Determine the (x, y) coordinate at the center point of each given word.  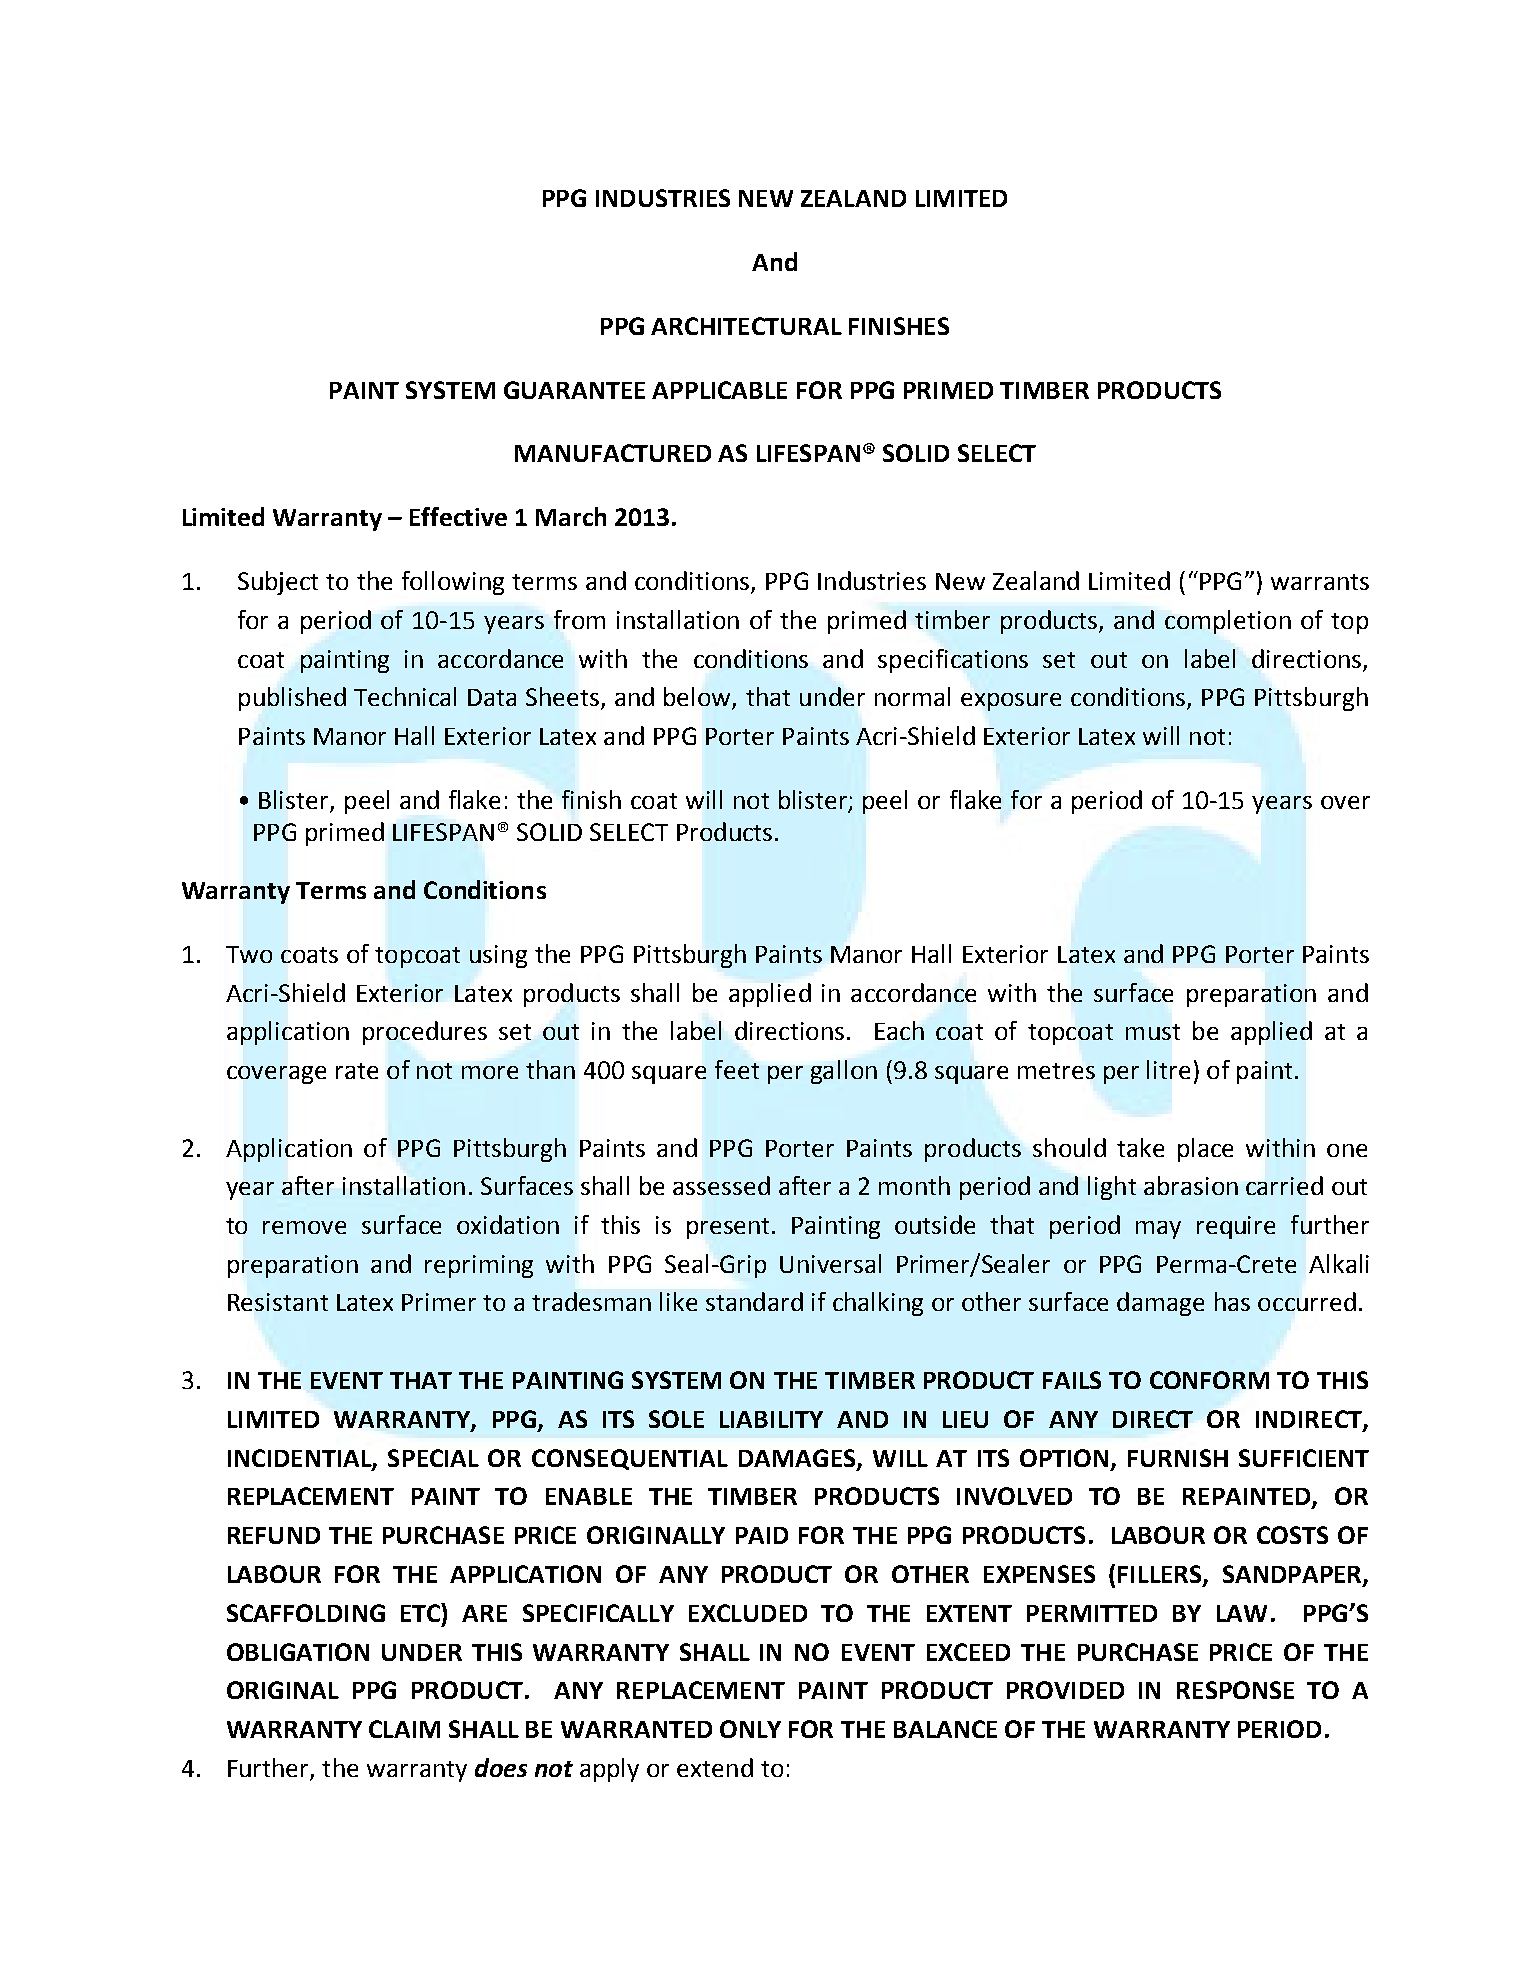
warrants (1320, 582)
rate (357, 1071)
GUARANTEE (574, 390)
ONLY (750, 1729)
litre (1168, 1069)
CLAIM (404, 1729)
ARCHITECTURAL (746, 326)
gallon (844, 1072)
